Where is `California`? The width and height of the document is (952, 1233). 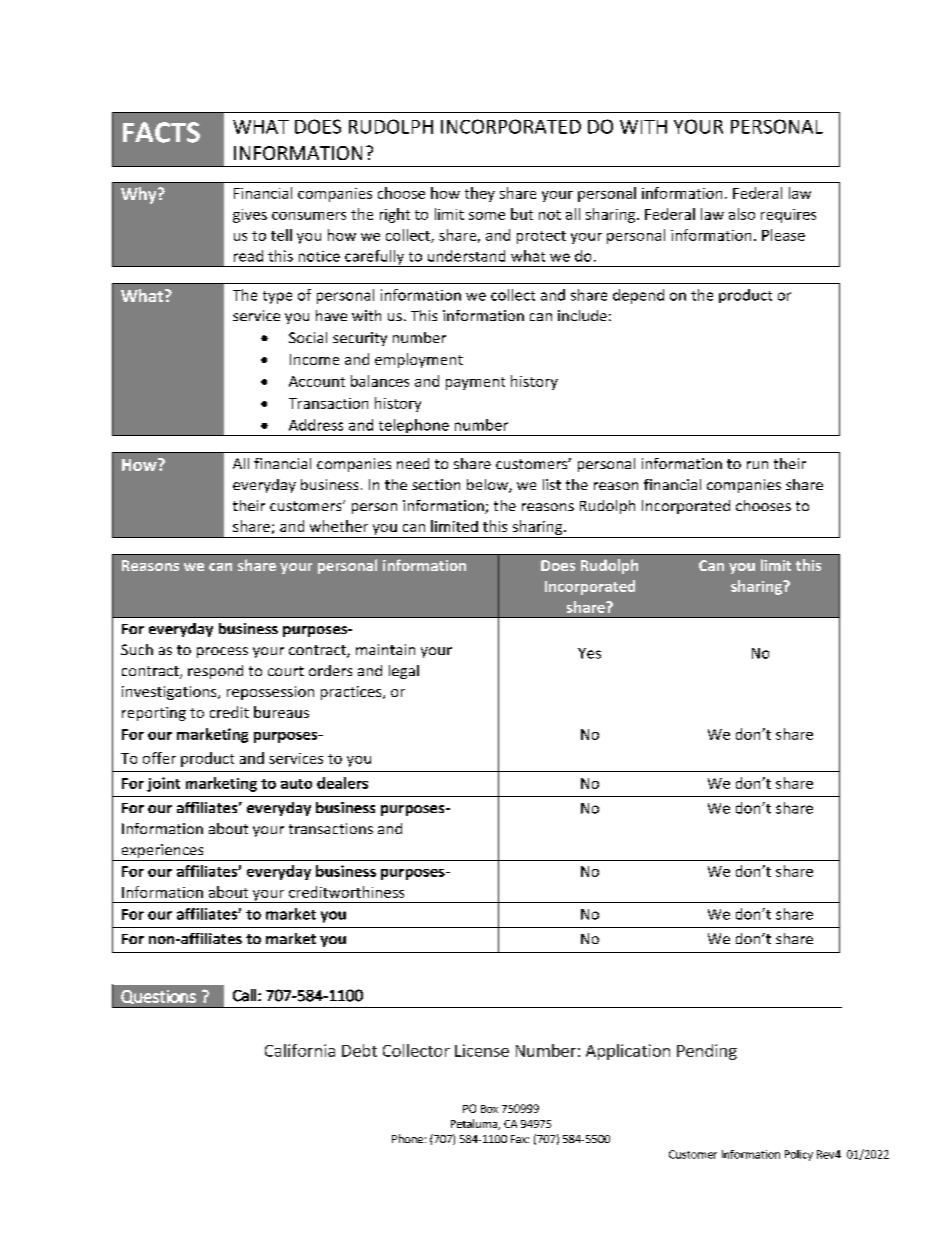
California is located at coordinates (300, 1050).
